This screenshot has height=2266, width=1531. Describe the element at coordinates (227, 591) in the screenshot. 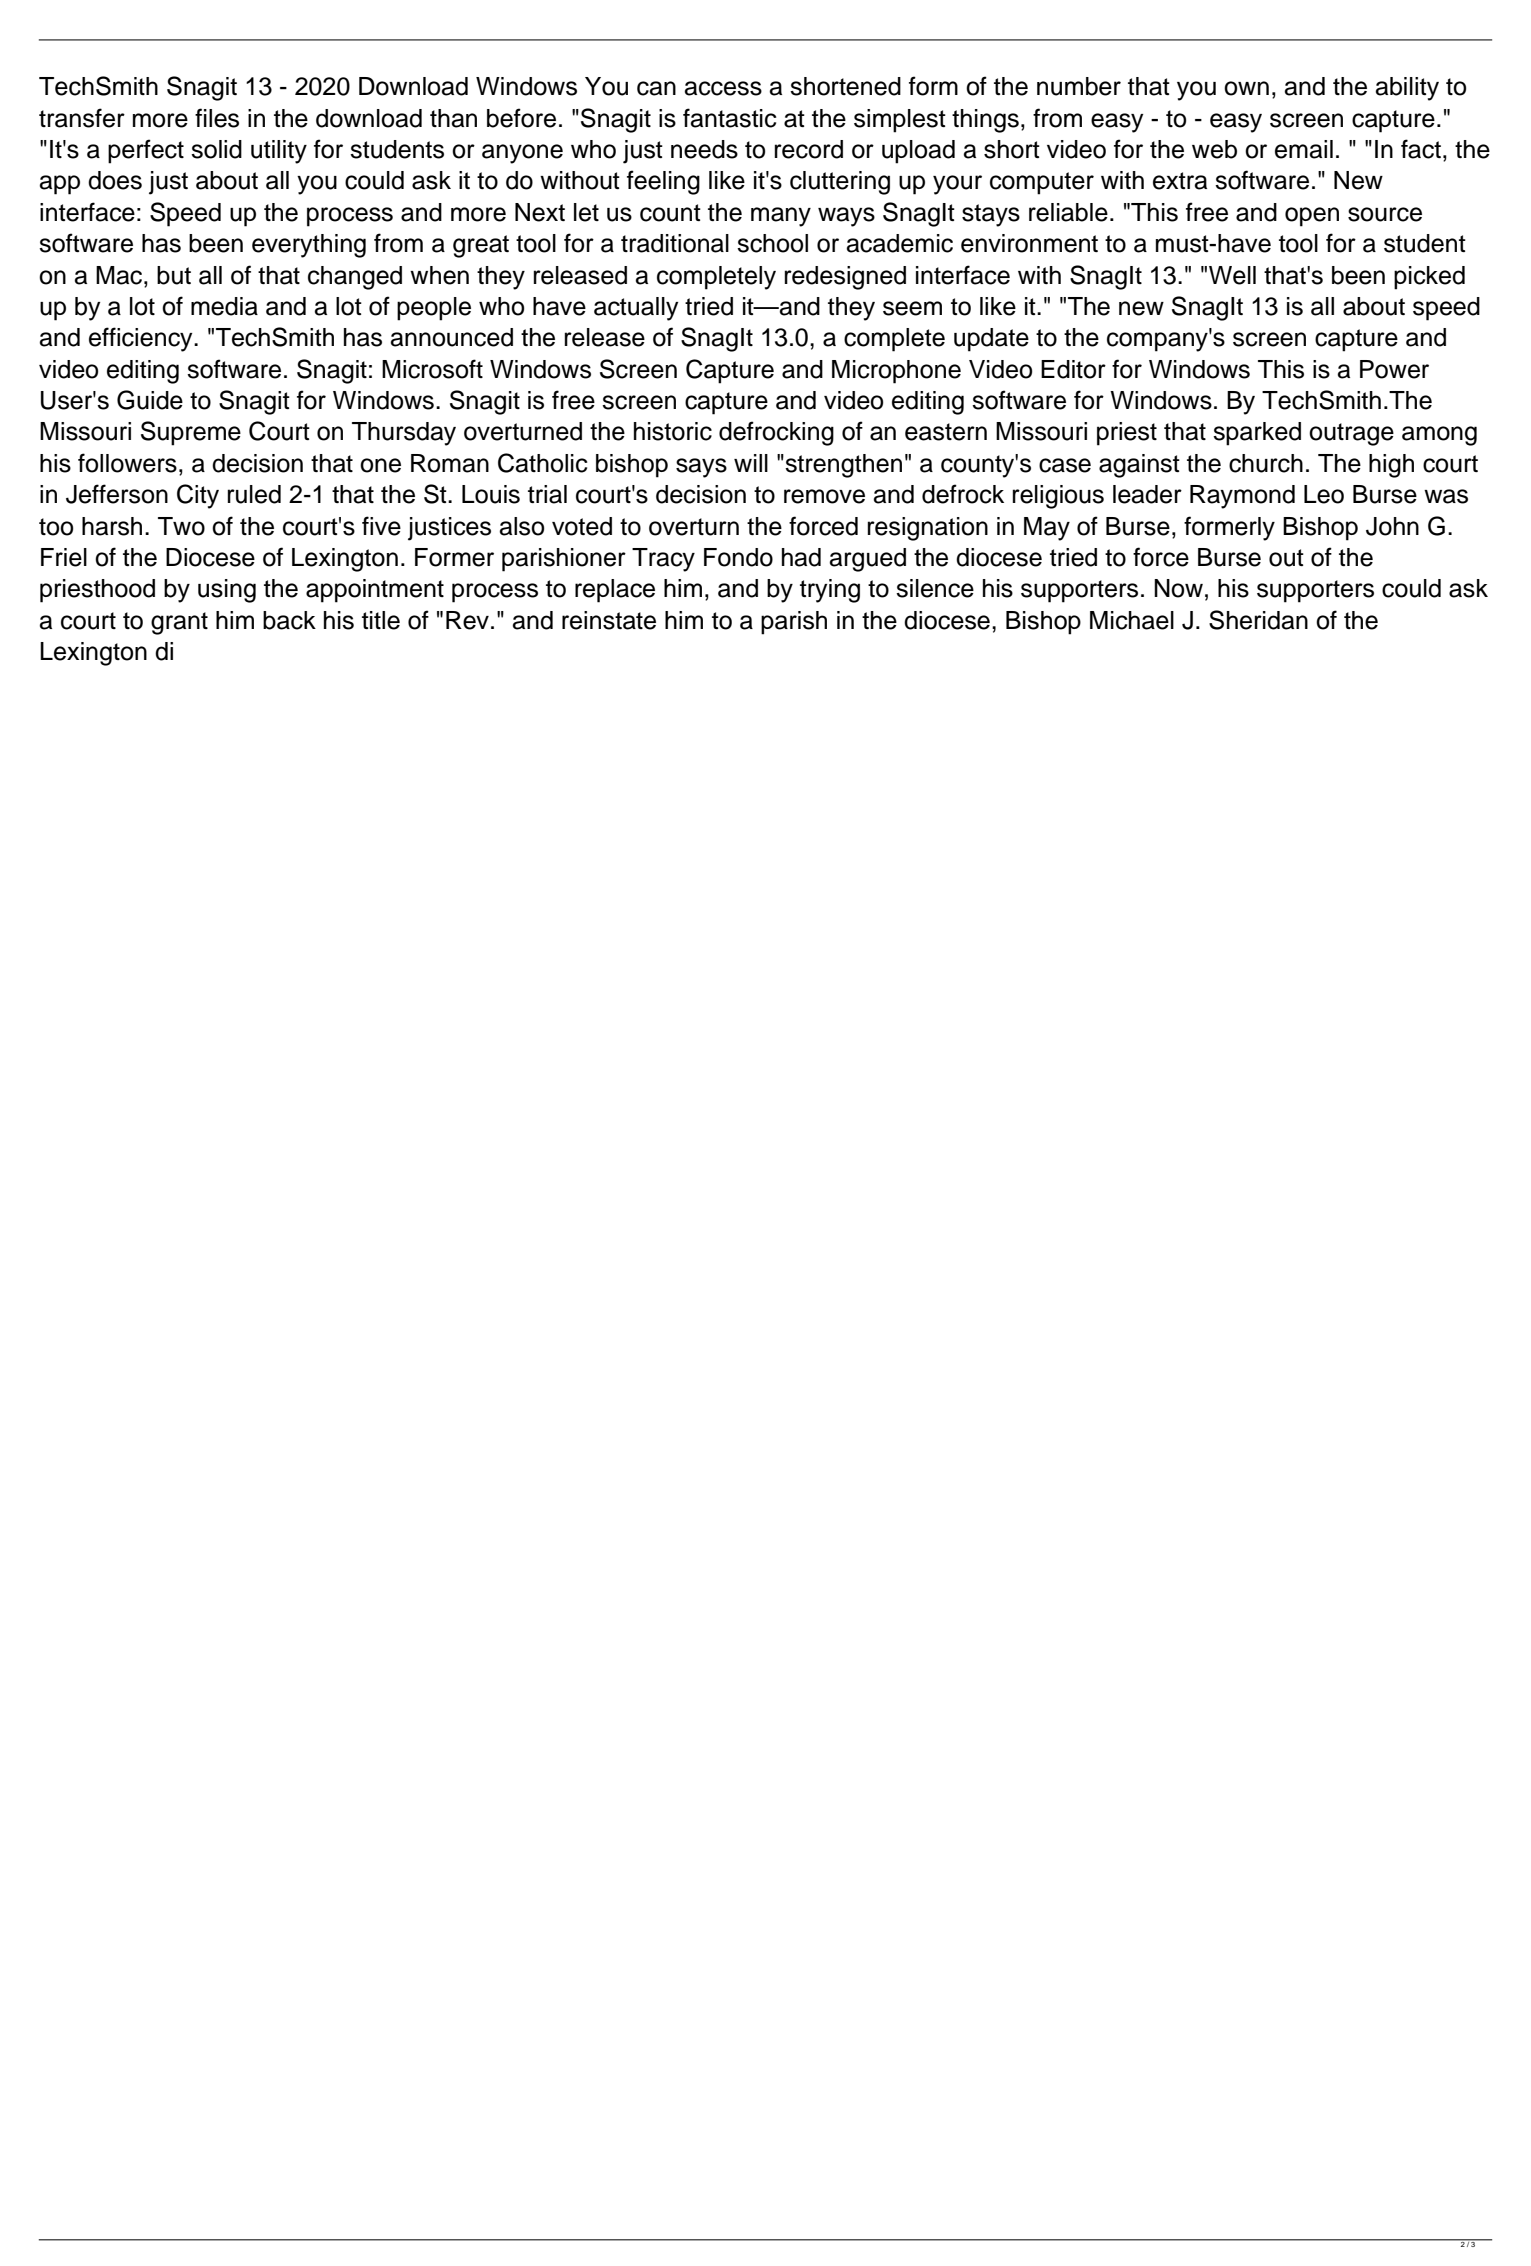

I see `using` at that location.
